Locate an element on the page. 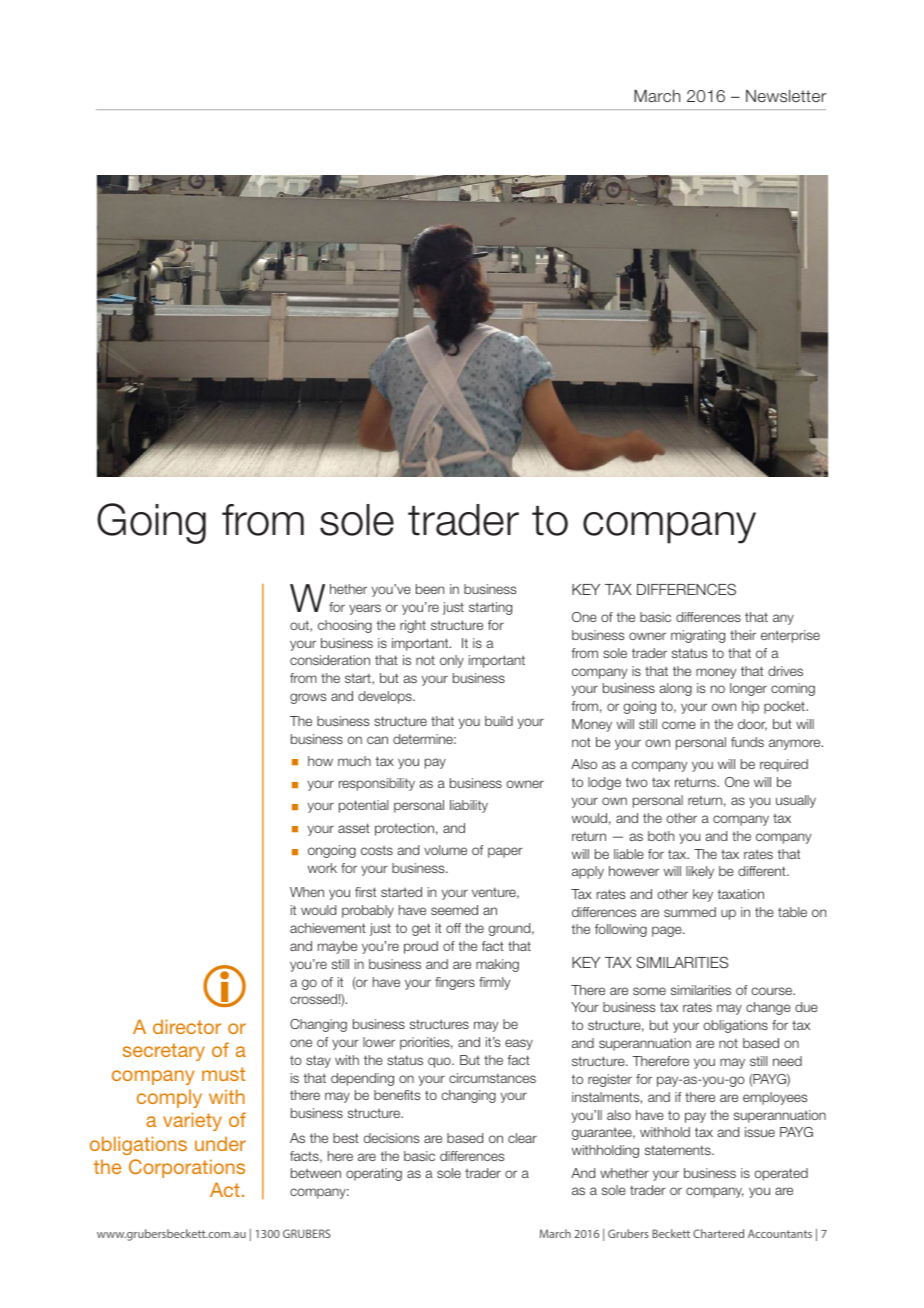 This document has width=924, height=1308. only is located at coordinates (452, 661).
